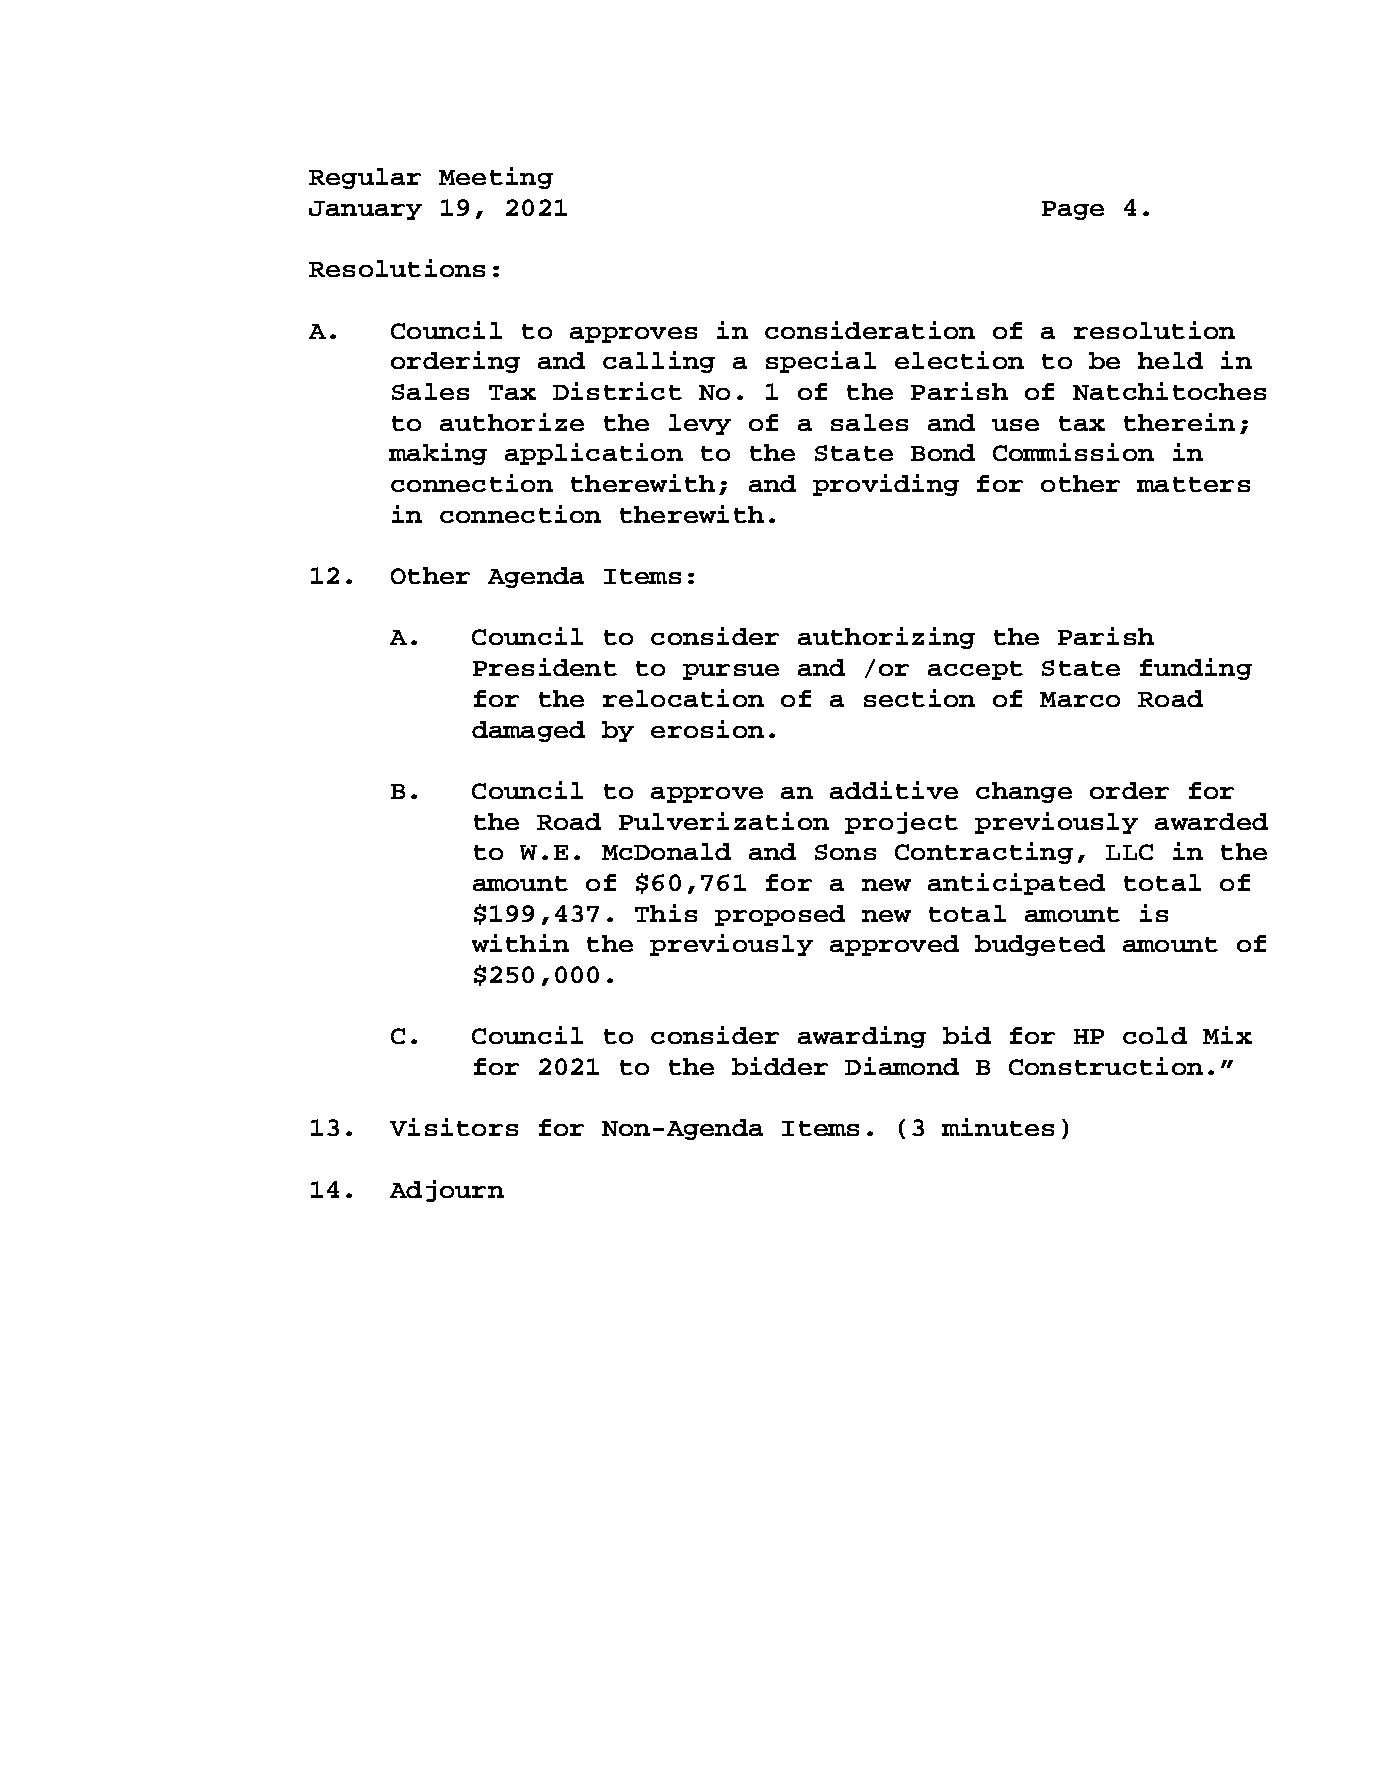 This document has width=1382, height=1788. I want to click on funding, so click(1196, 669).
